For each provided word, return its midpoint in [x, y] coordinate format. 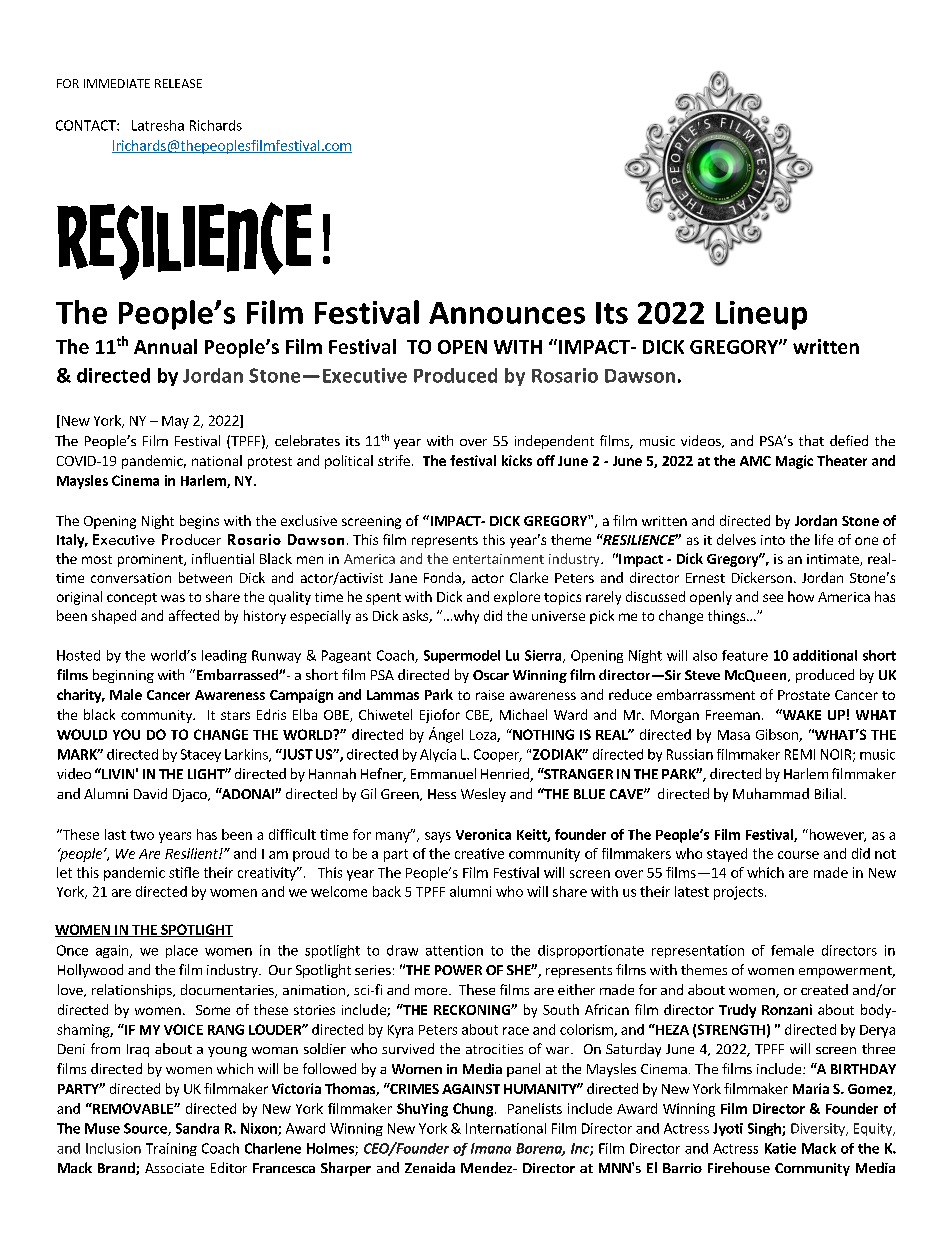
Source [146, 1129]
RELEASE [178, 83]
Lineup [761, 315]
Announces [507, 313]
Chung [474, 1110]
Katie [780, 1148]
